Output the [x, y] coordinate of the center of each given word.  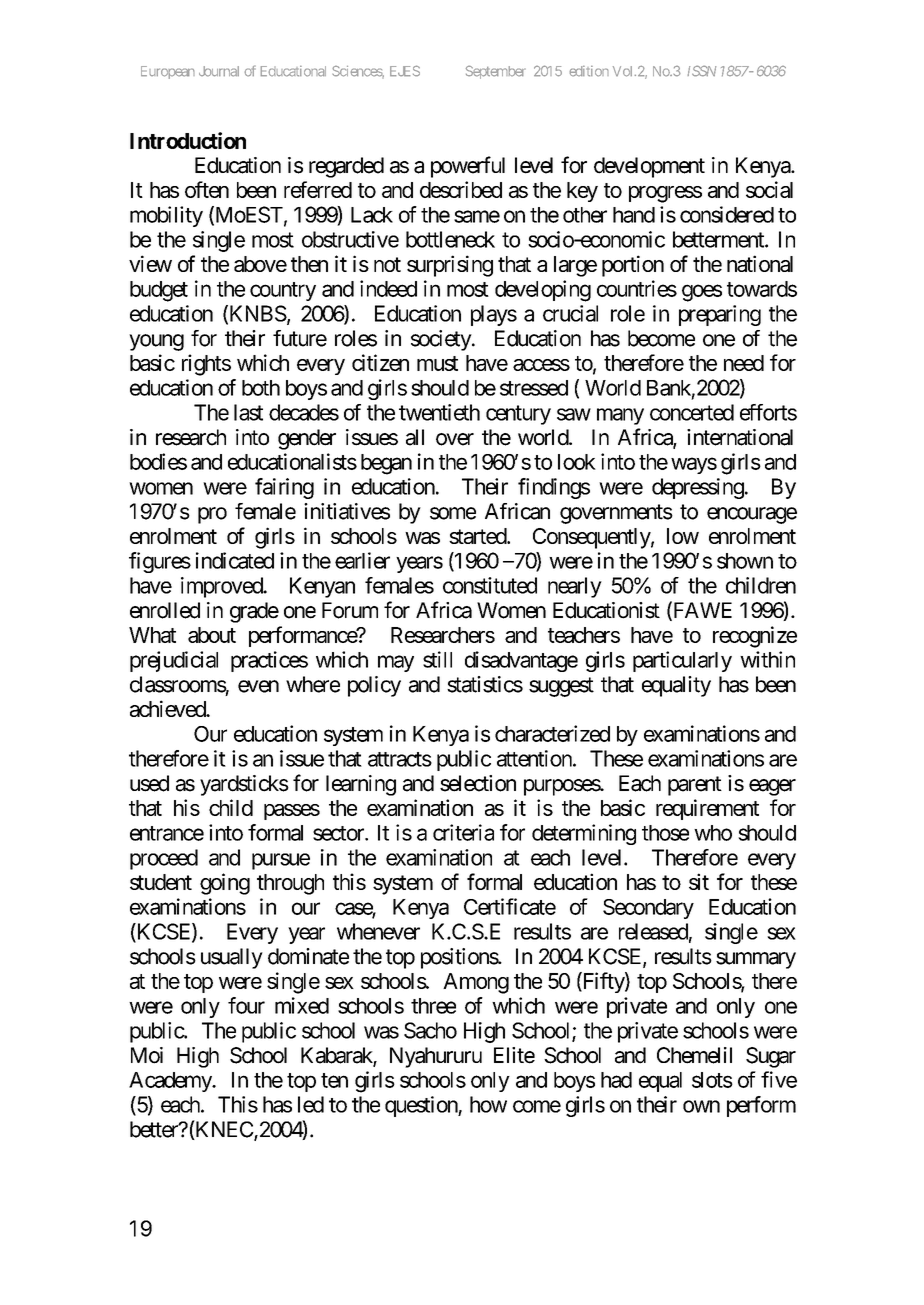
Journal [219, 71]
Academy [171, 1082]
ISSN [701, 71]
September [495, 72]
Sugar [771, 1057]
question [422, 1106]
